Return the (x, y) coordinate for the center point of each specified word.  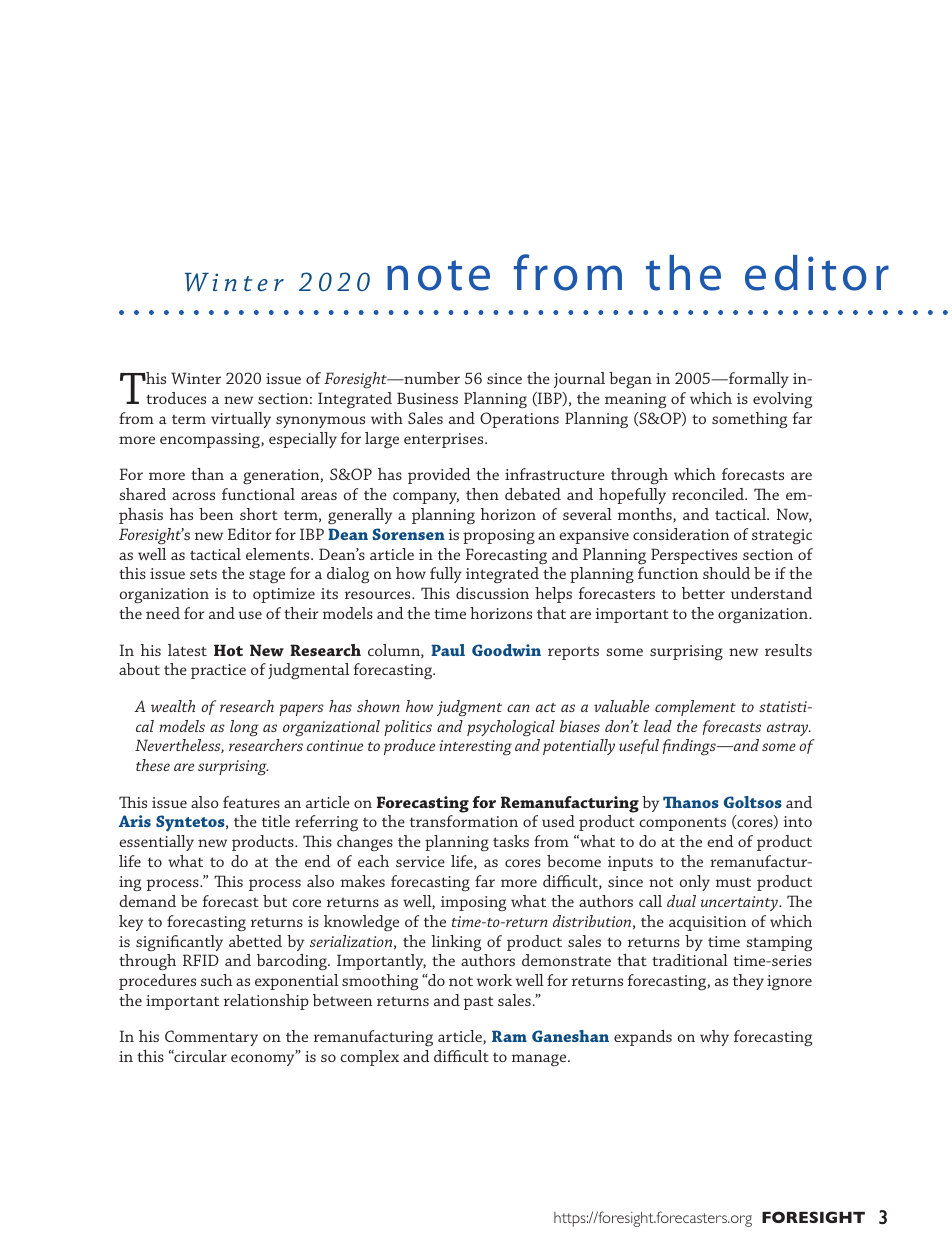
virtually (241, 420)
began (630, 380)
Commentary (211, 1038)
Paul (448, 650)
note (438, 275)
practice (218, 671)
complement (695, 708)
